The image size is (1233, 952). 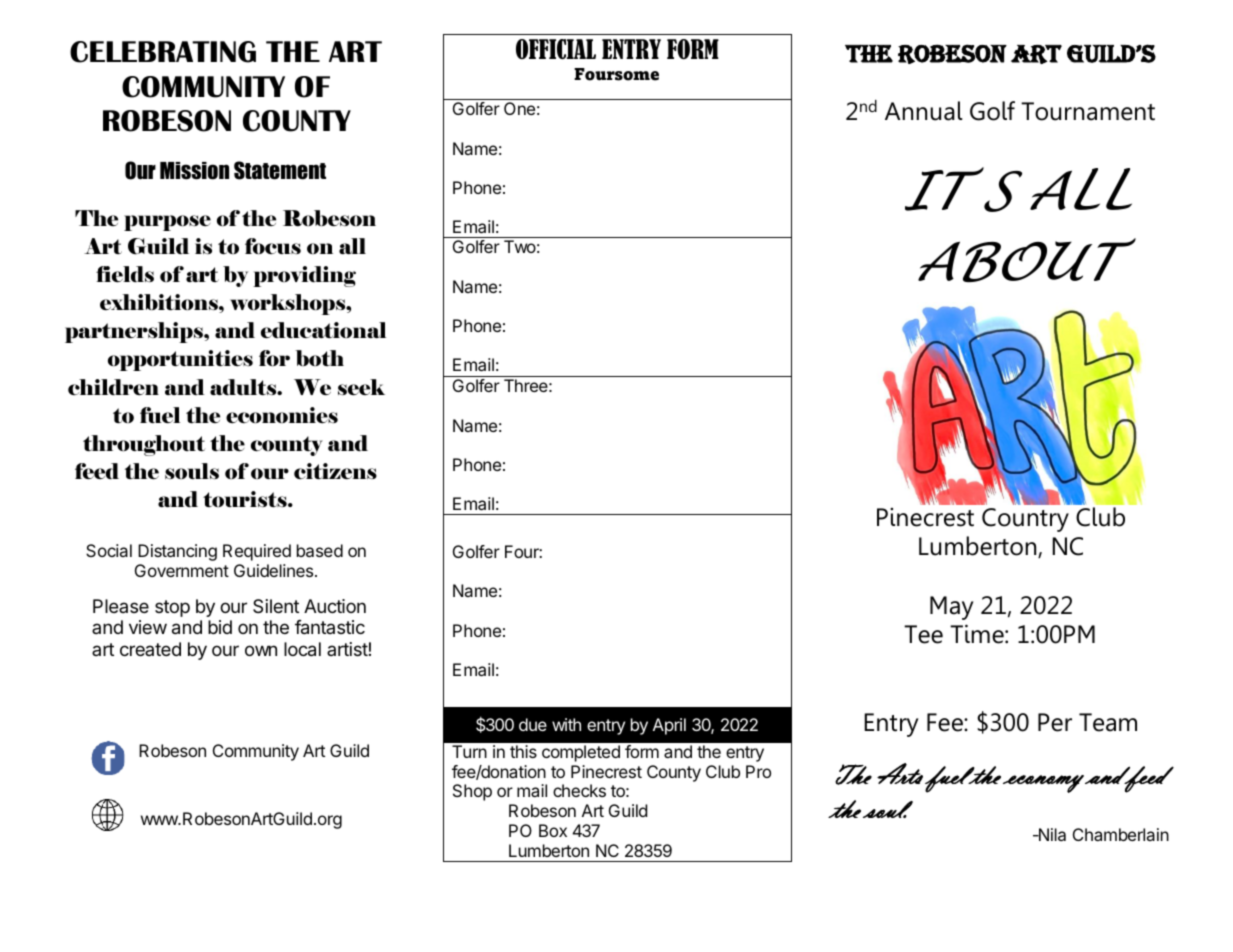 I want to click on opportunities, so click(x=180, y=360).
